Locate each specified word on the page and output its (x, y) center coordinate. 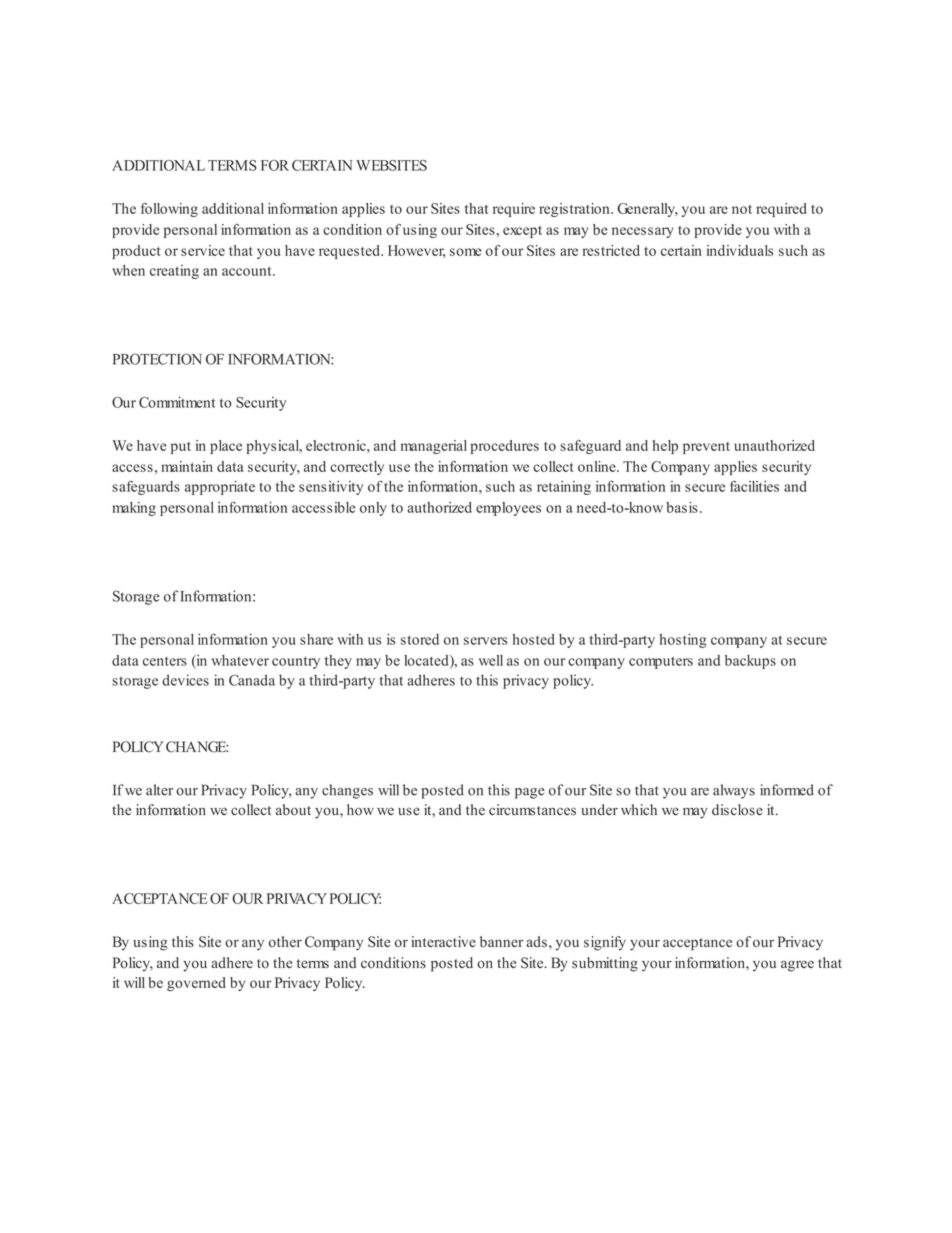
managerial (434, 447)
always (734, 791)
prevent (706, 448)
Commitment (177, 402)
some (465, 252)
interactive (443, 941)
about (293, 810)
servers (485, 641)
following (169, 210)
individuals (740, 250)
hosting (683, 641)
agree (797, 966)
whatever (240, 660)
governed (196, 984)
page (529, 793)
